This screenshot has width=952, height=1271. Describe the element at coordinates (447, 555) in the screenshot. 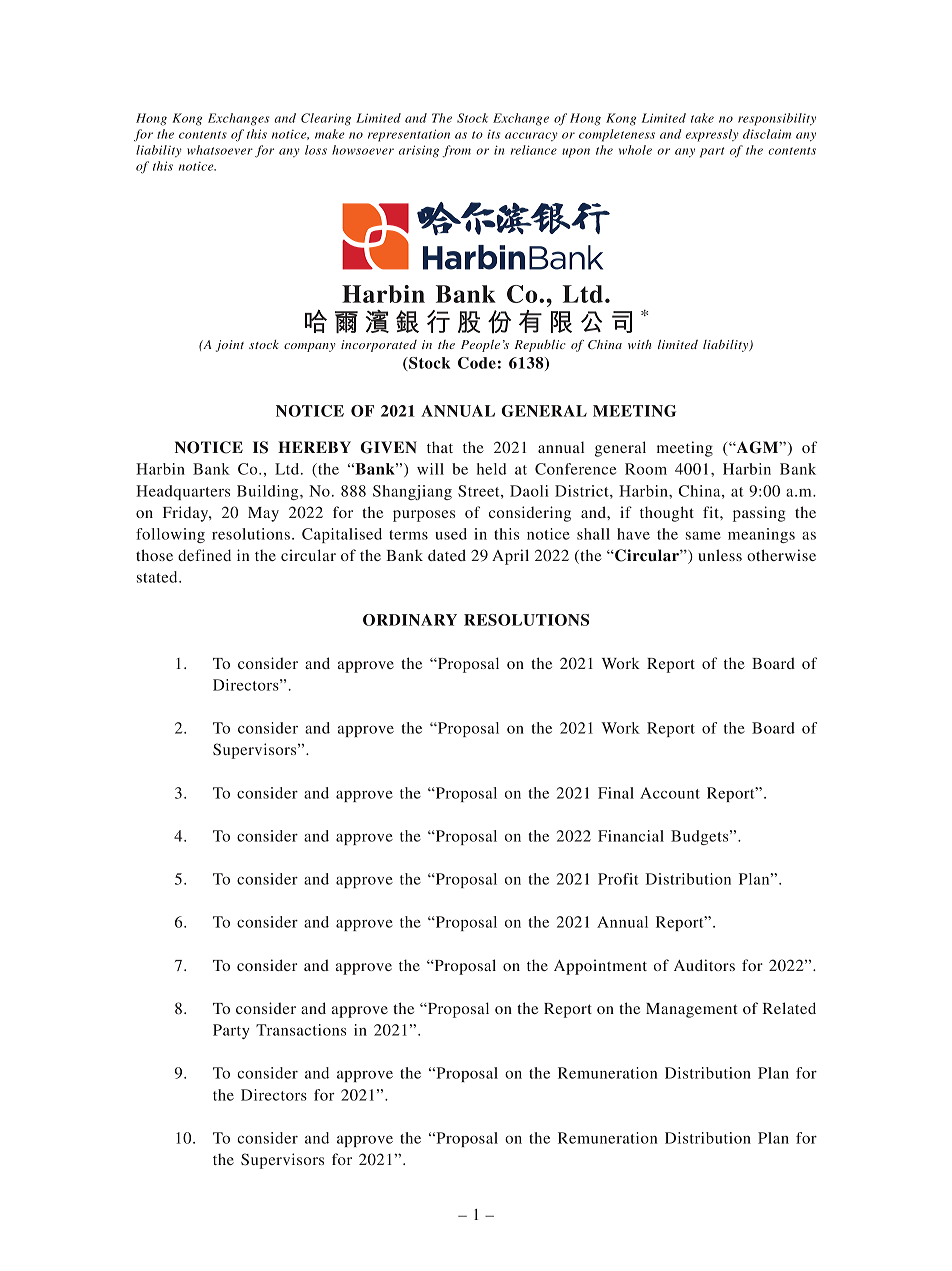

I see `dated` at that location.
